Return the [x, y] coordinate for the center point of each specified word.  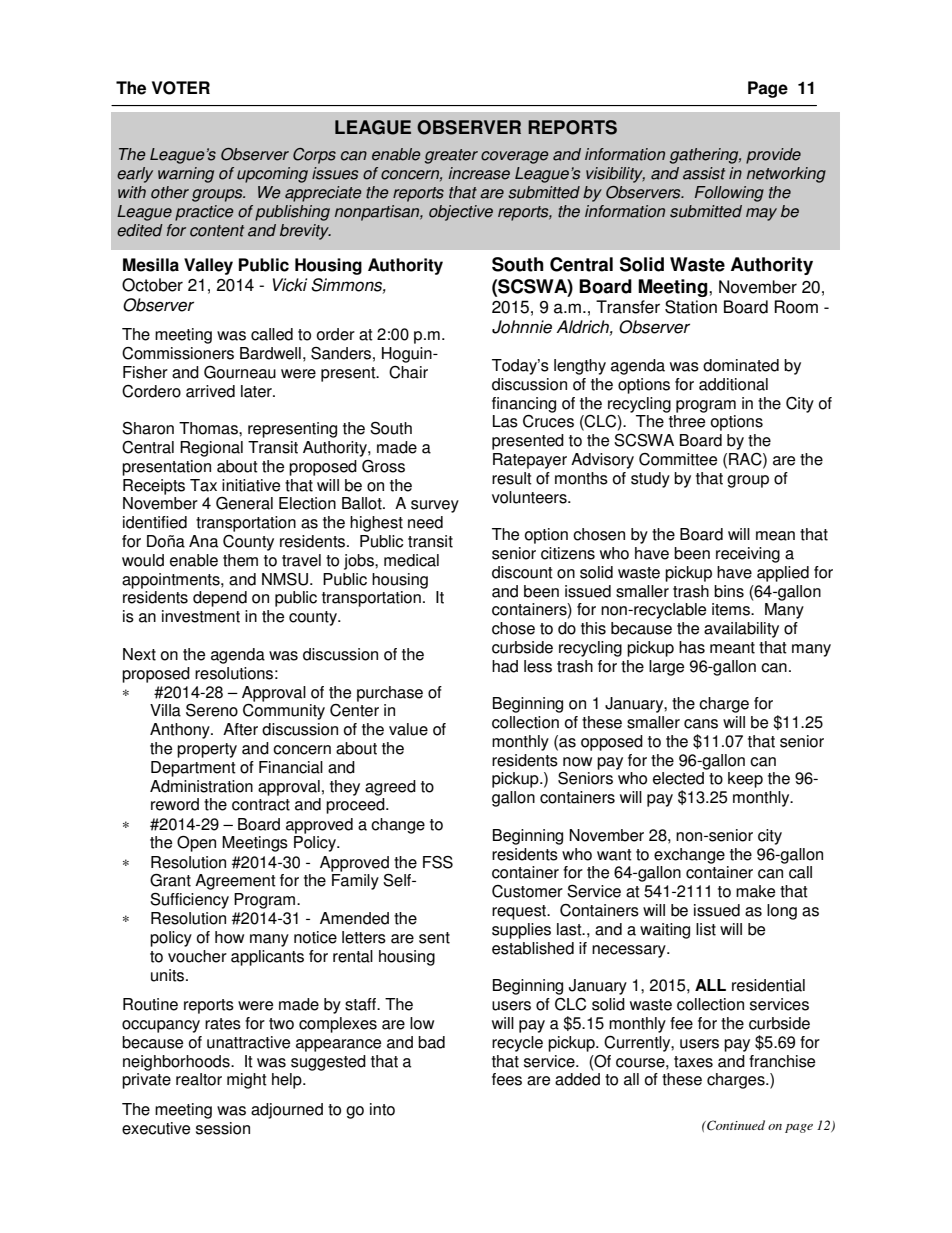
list [706, 929]
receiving [748, 555]
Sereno [212, 710]
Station [691, 307]
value [408, 729]
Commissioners [178, 353]
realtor [199, 1079]
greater [451, 156]
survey [435, 506]
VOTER [181, 88]
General [244, 503]
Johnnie [522, 327]
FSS [438, 862]
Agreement [235, 882]
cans [701, 724]
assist [704, 173]
